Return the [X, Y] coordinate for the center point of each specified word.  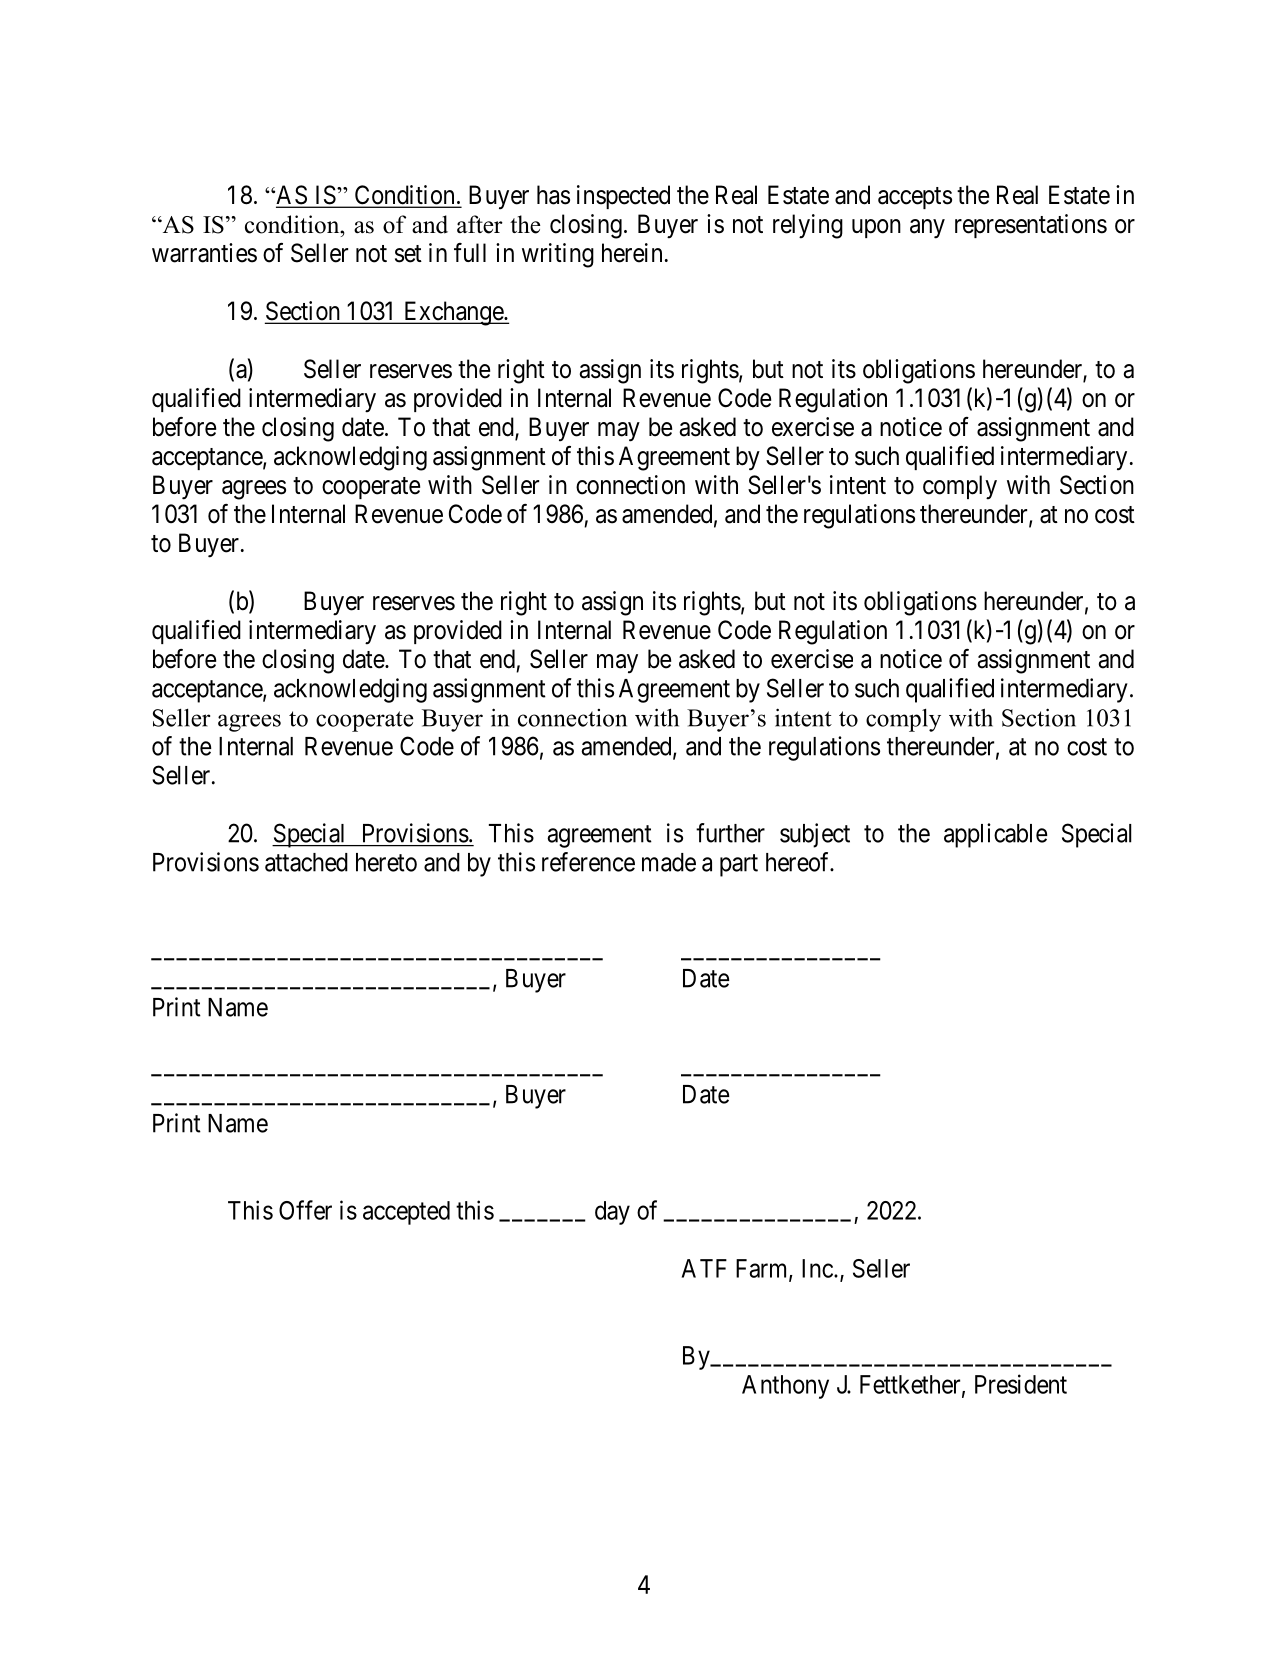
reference [588, 862]
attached [306, 862]
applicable [996, 835]
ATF [704, 1268]
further [730, 833]
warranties [204, 253]
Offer [305, 1210]
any [927, 229]
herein [632, 253]
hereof [799, 862]
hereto [386, 862]
